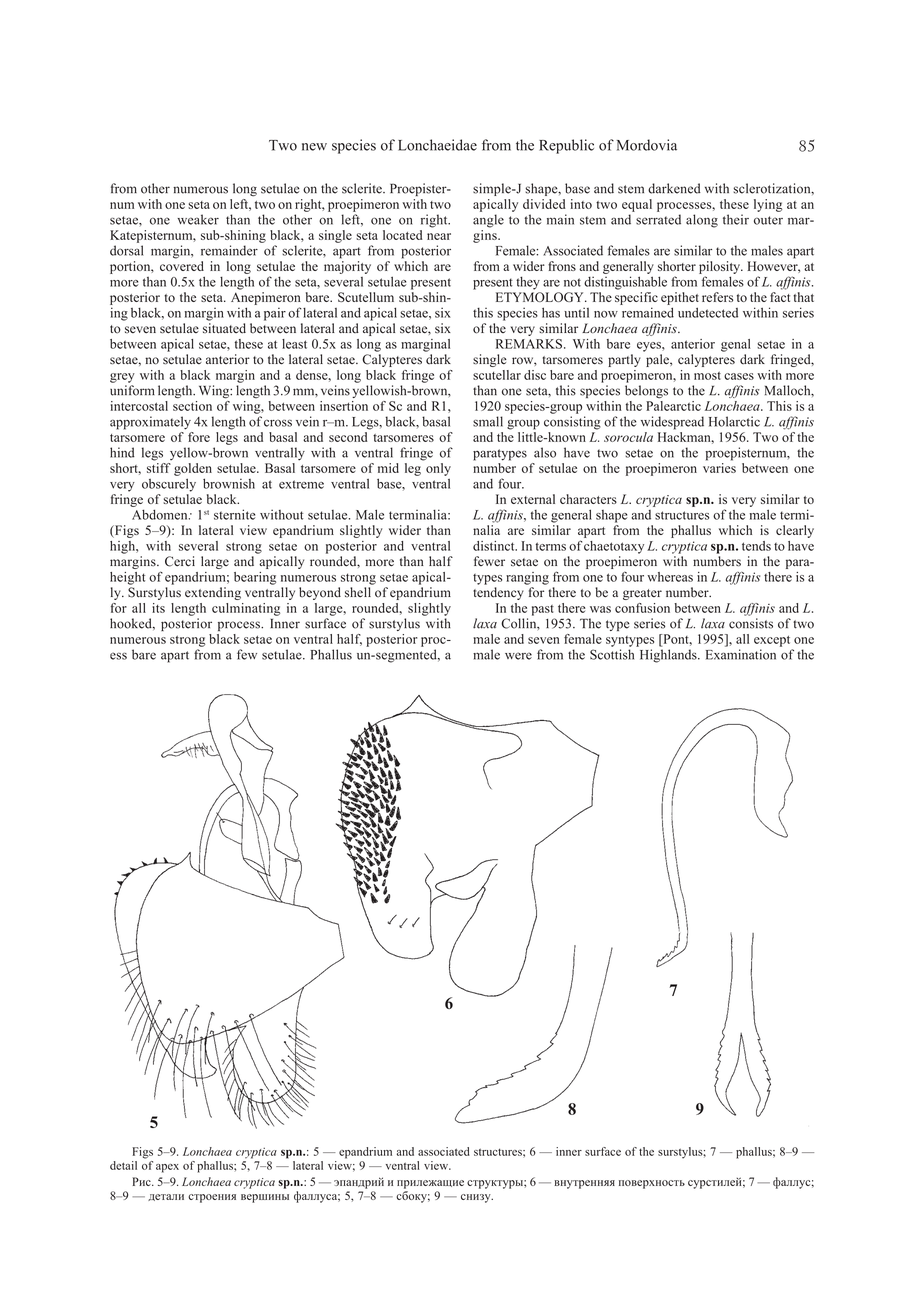 This screenshot has height=1308, width=924. Describe the element at coordinates (167, 1168) in the screenshot. I see `apex` at that location.
